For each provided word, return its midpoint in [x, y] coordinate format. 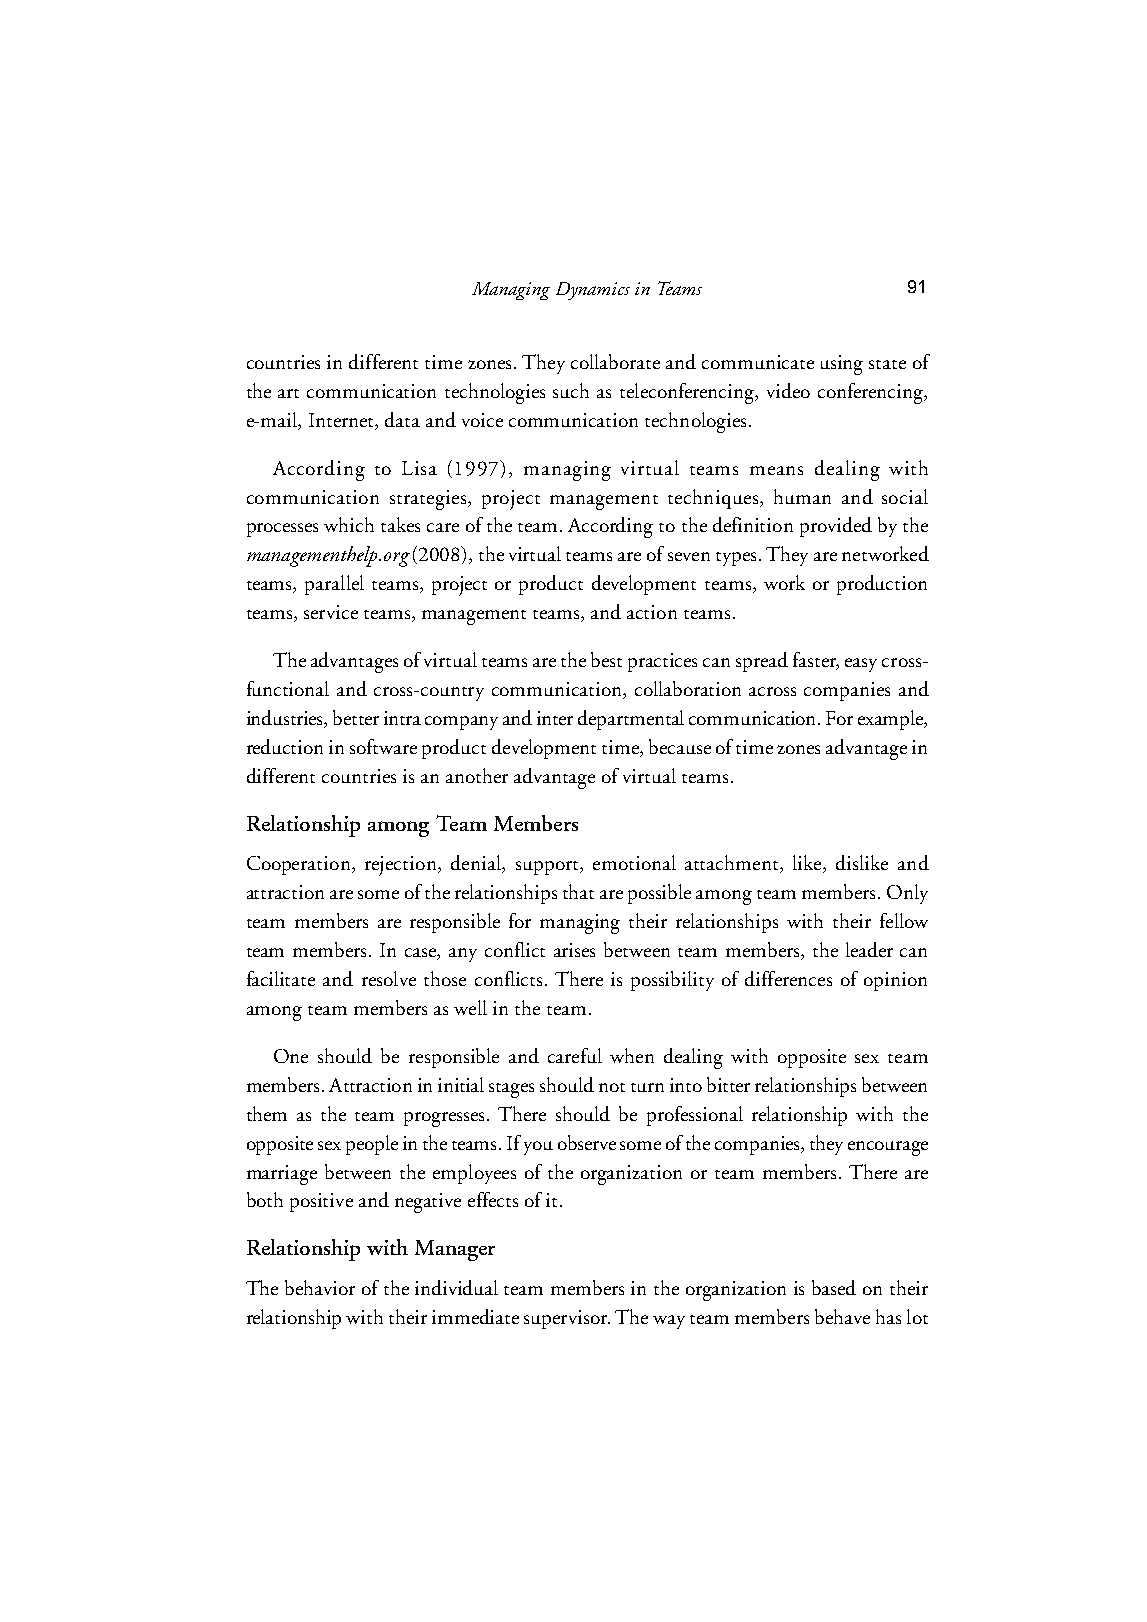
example [892, 720]
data [402, 419]
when [632, 1055]
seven [689, 556]
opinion [895, 981]
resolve [389, 978]
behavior [320, 1287]
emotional [634, 862]
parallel [334, 585]
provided [836, 527]
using [842, 365]
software [383, 746]
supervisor [567, 1319]
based [834, 1287]
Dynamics [593, 291]
